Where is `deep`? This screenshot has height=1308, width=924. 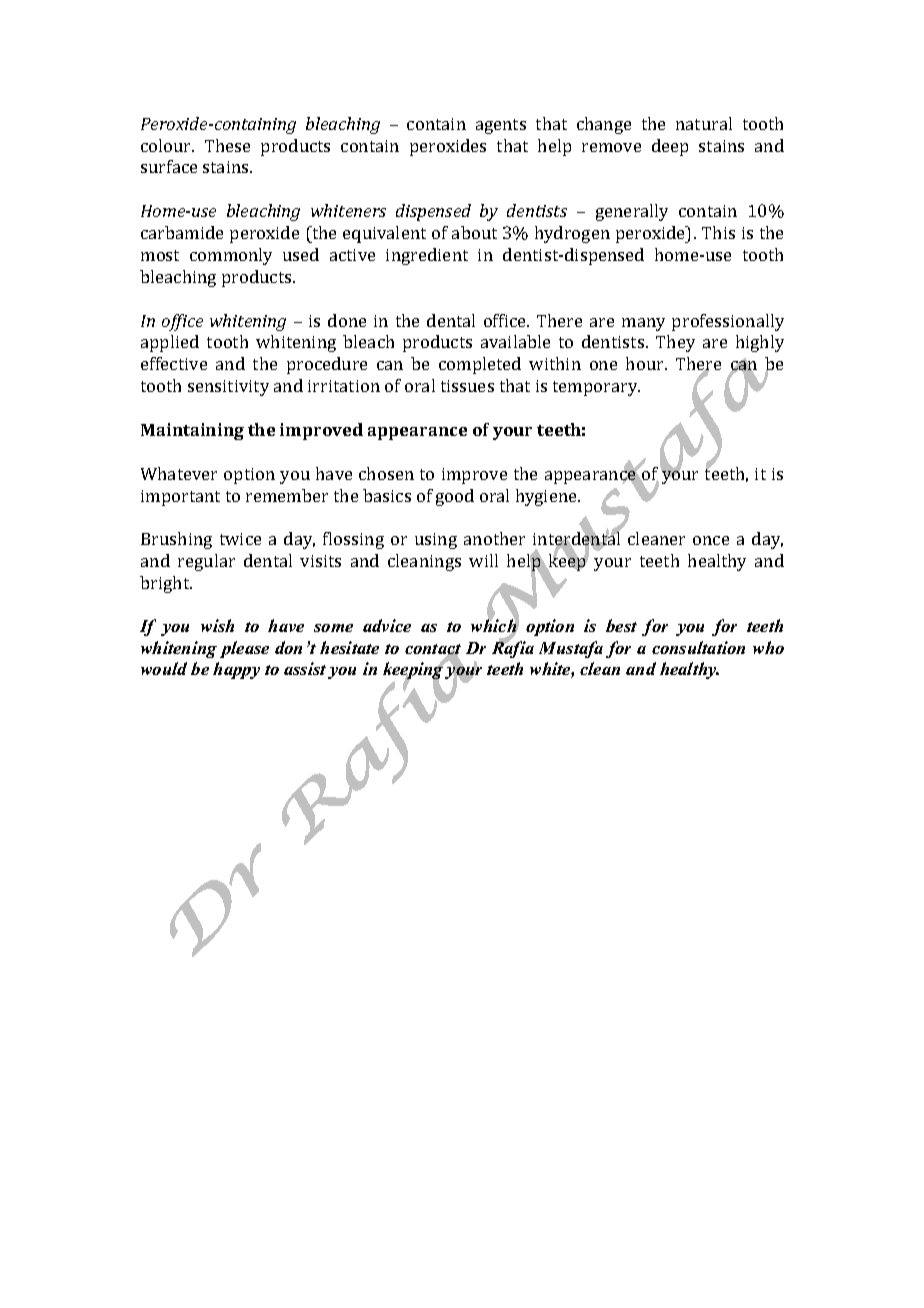 deep is located at coordinates (670, 147).
